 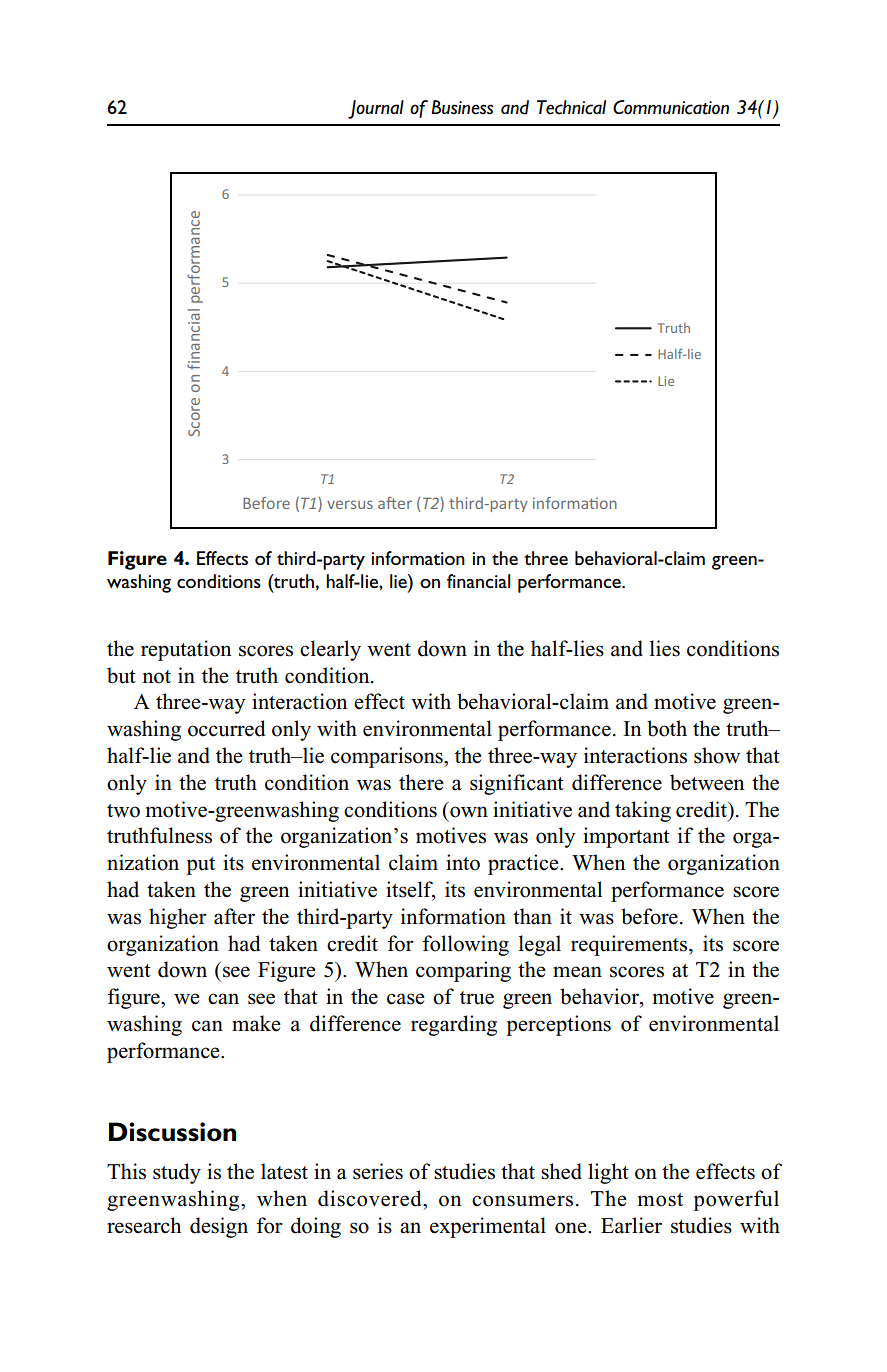 I want to click on both, so click(x=667, y=728).
